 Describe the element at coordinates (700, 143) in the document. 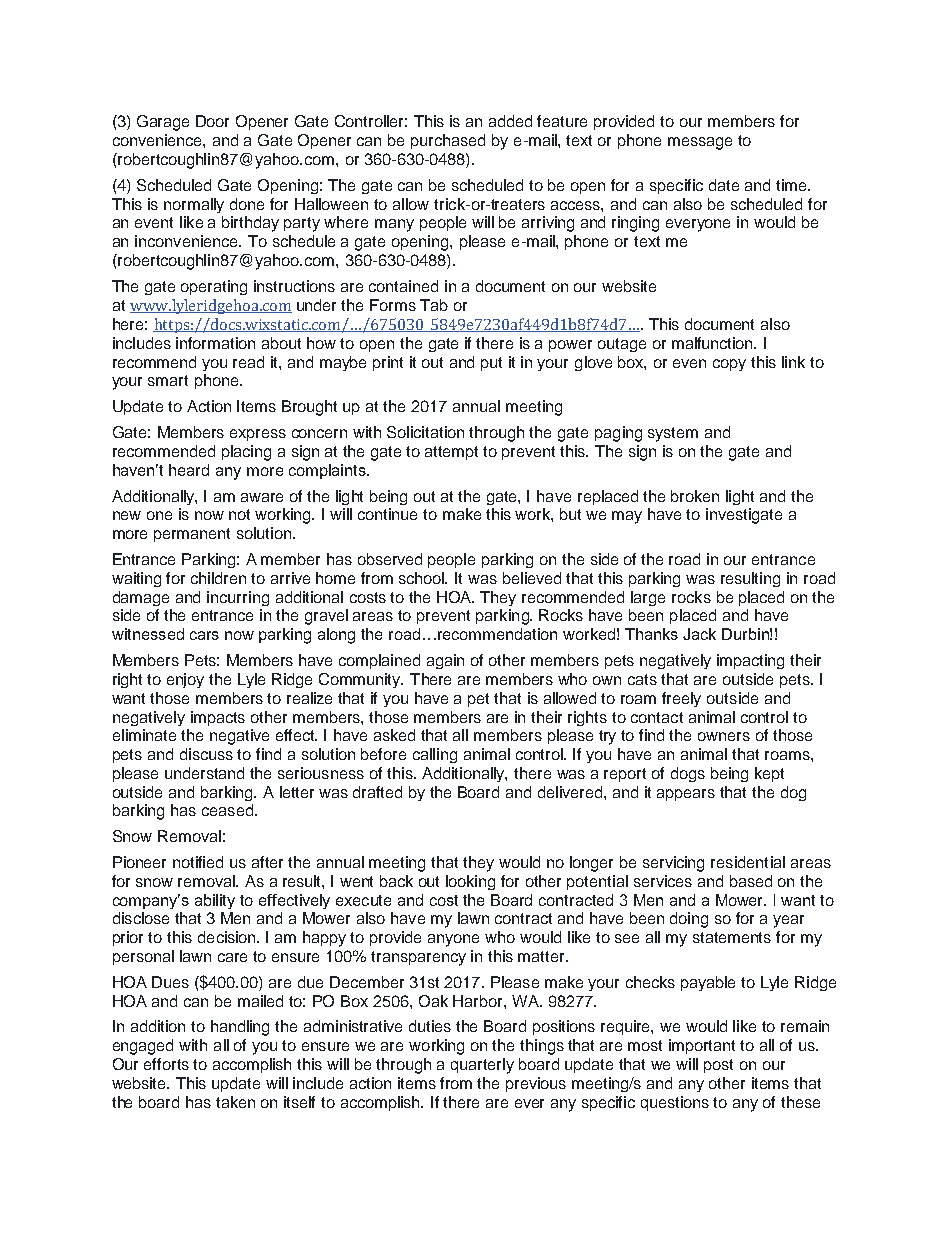

I see `message` at that location.
